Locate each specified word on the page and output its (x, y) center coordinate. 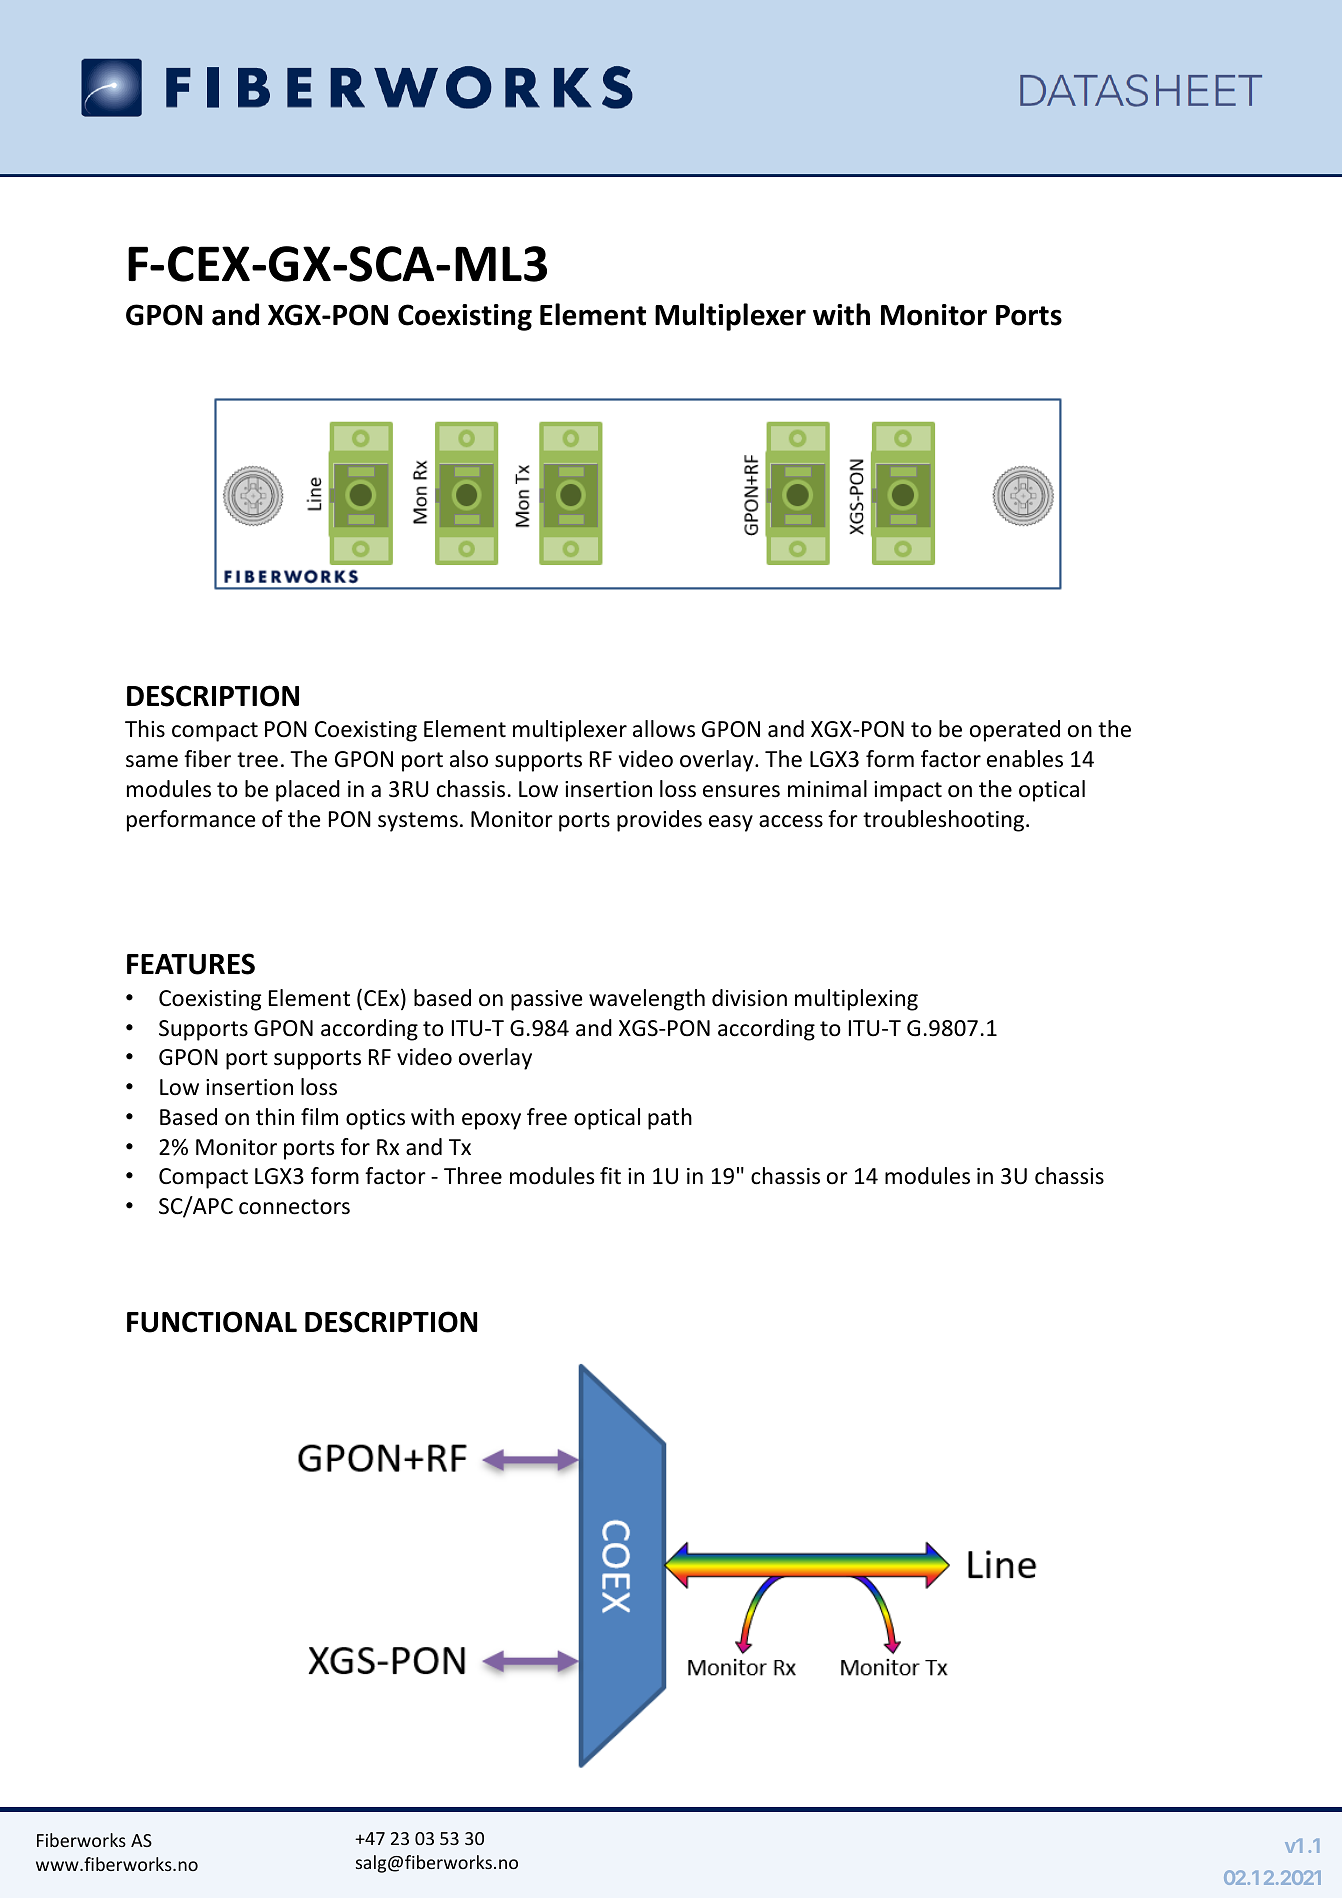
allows (664, 729)
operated (1015, 731)
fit (610, 1175)
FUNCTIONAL (212, 1322)
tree (257, 760)
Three (473, 1176)
